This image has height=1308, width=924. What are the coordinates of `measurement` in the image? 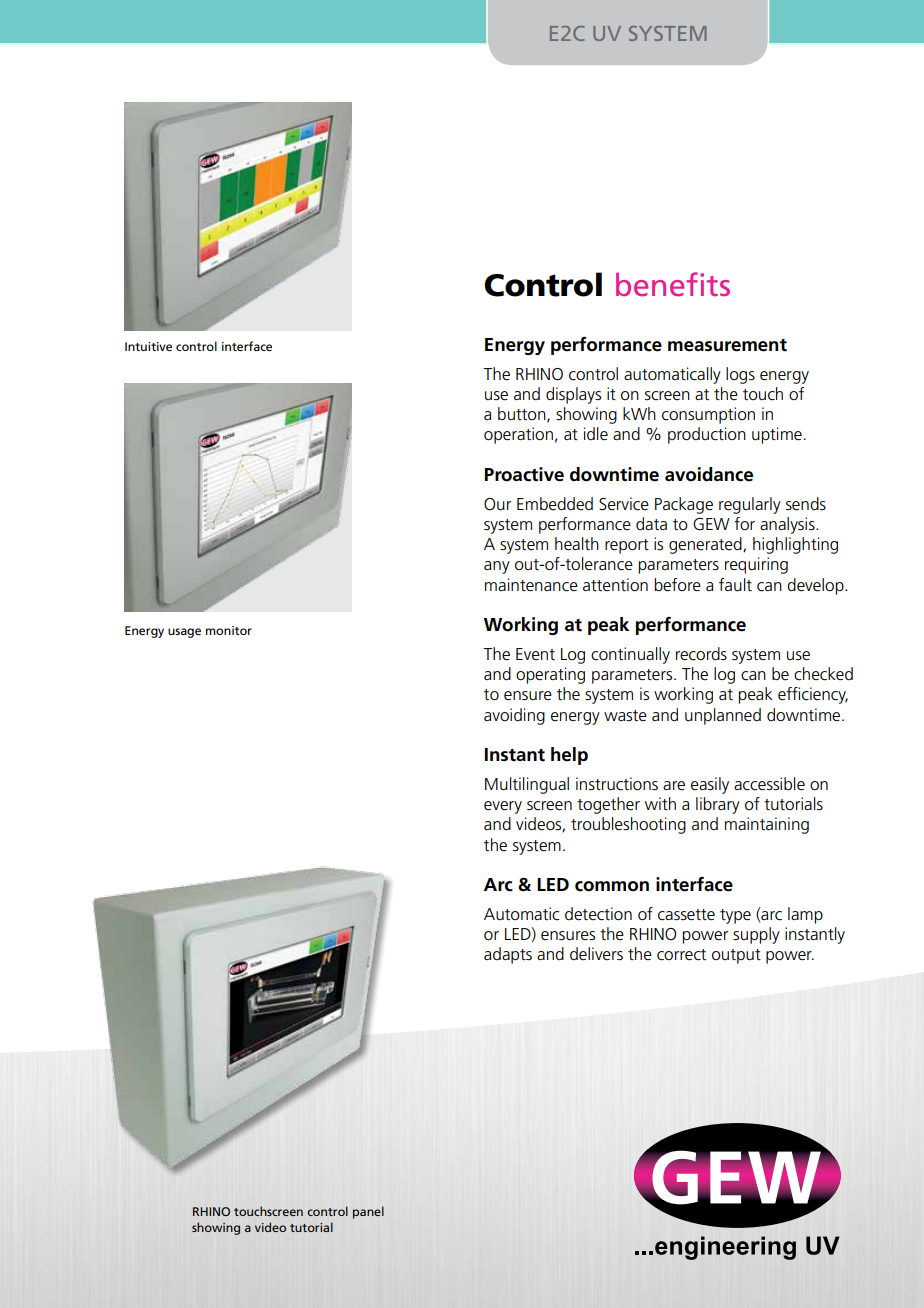 It's located at (727, 345).
